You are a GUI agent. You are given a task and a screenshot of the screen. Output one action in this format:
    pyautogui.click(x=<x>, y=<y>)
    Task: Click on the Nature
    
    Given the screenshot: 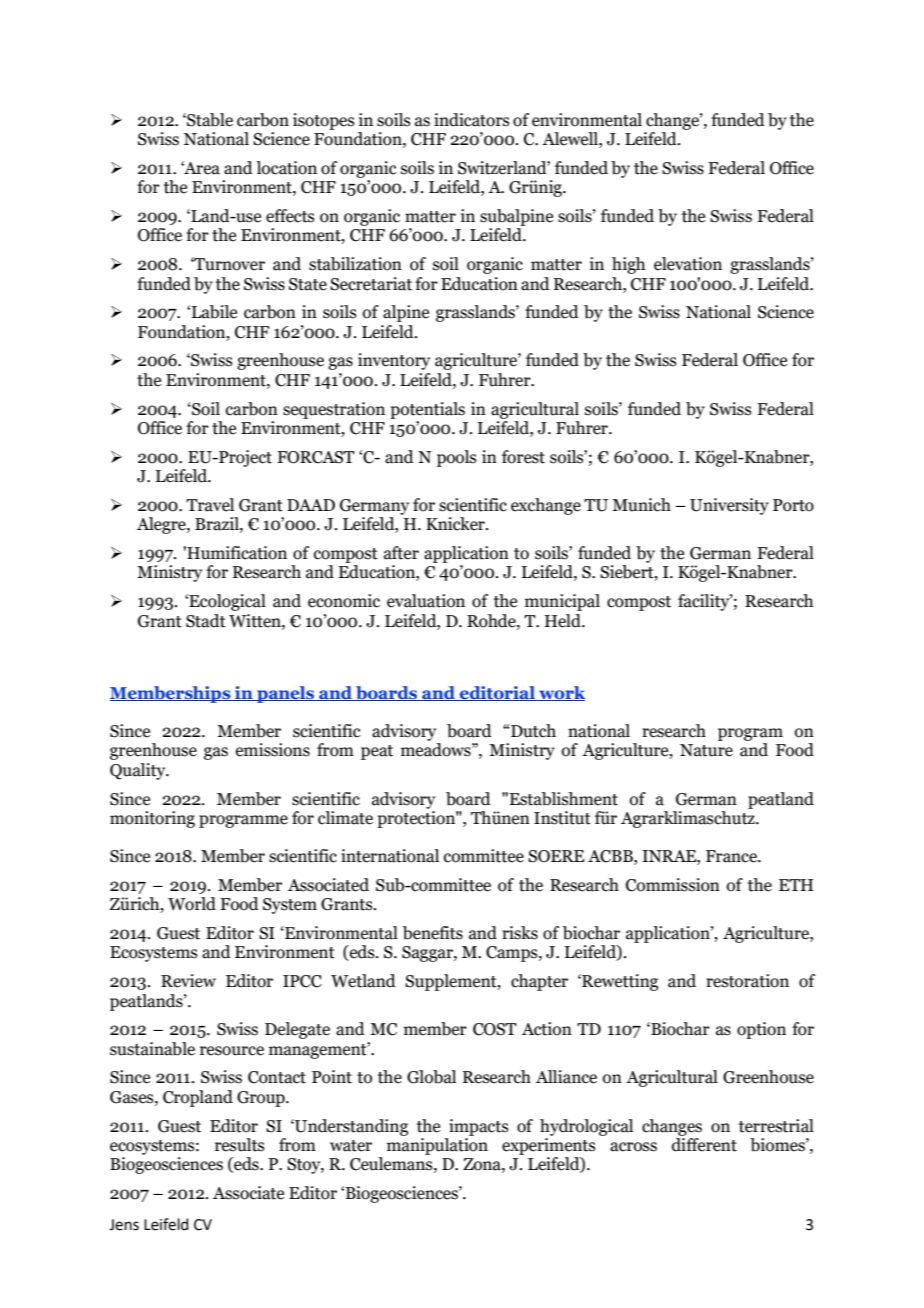 What is the action you would take?
    pyautogui.click(x=706, y=750)
